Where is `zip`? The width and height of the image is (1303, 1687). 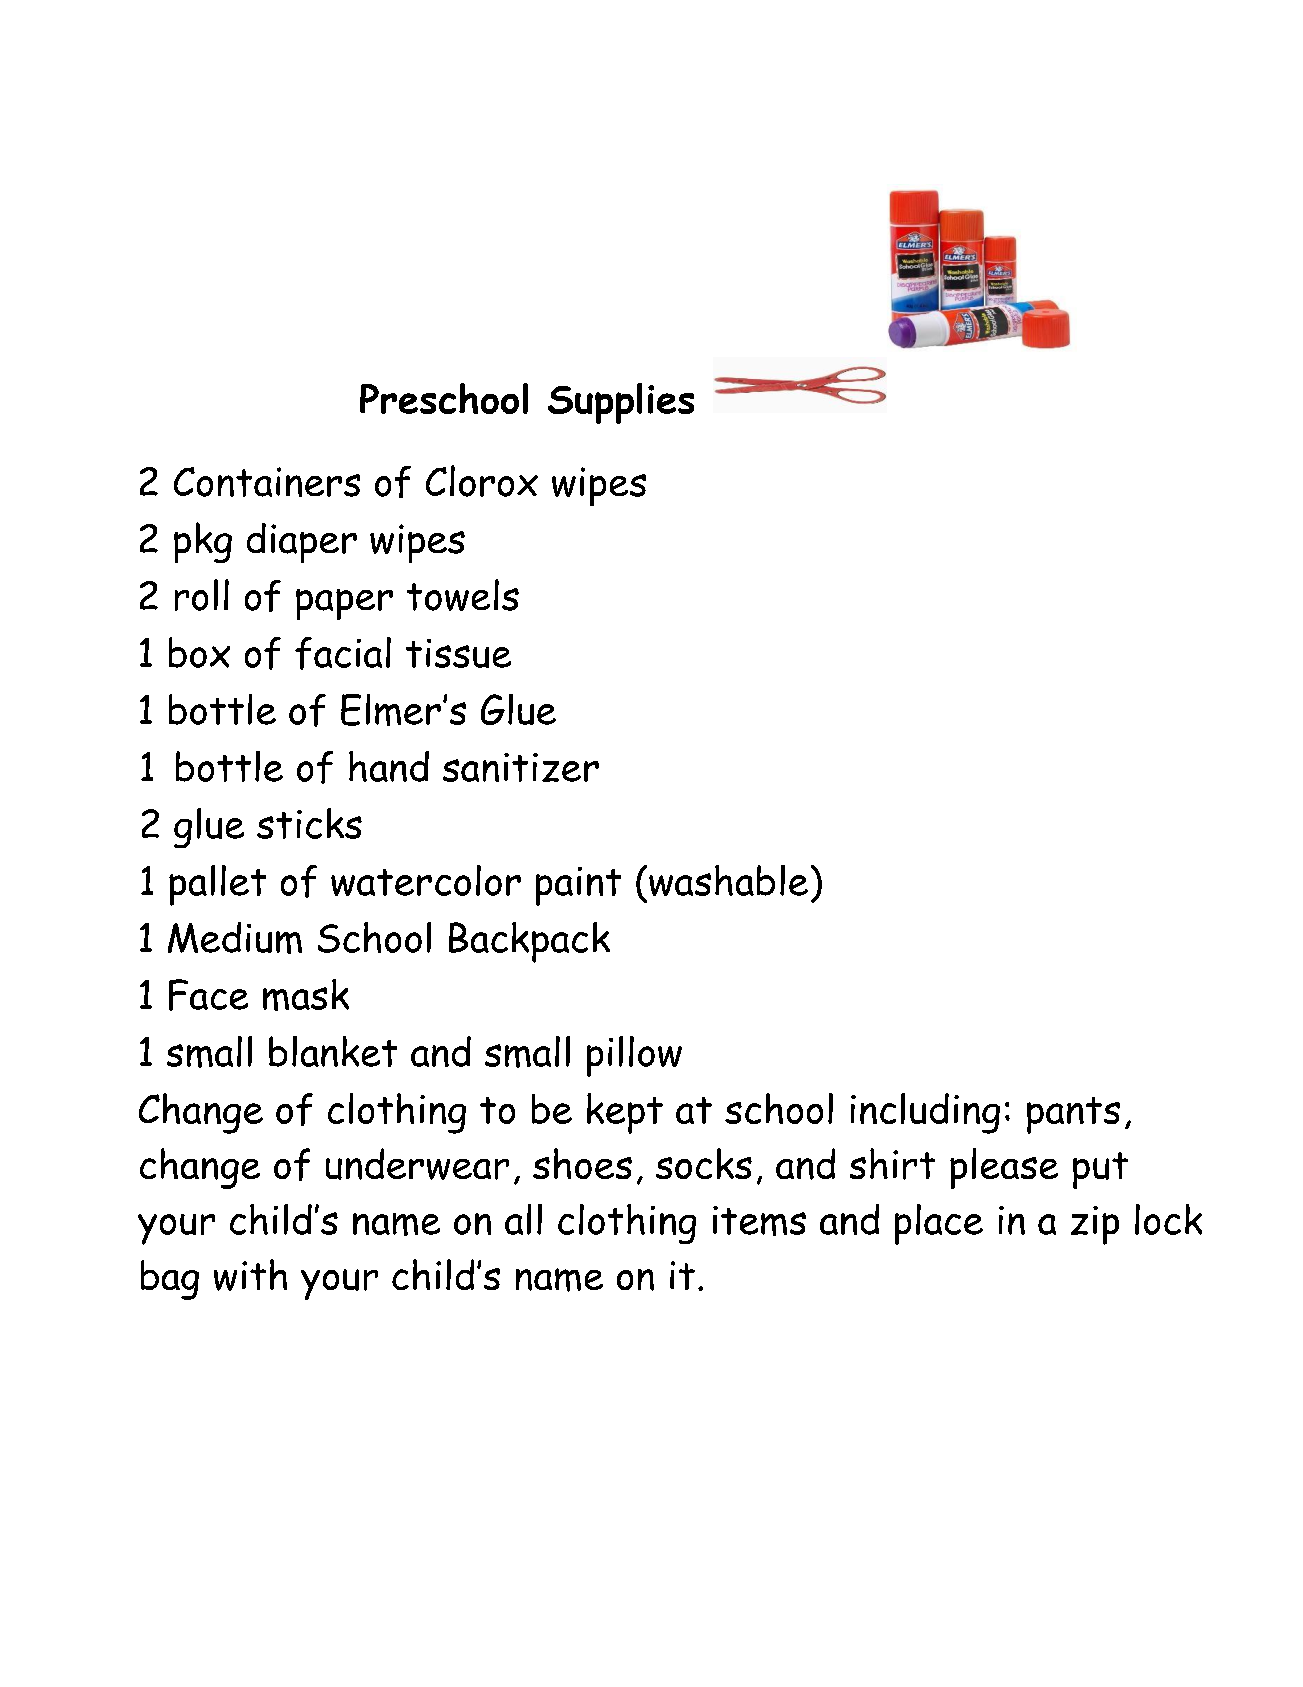
zip is located at coordinates (1095, 1225).
